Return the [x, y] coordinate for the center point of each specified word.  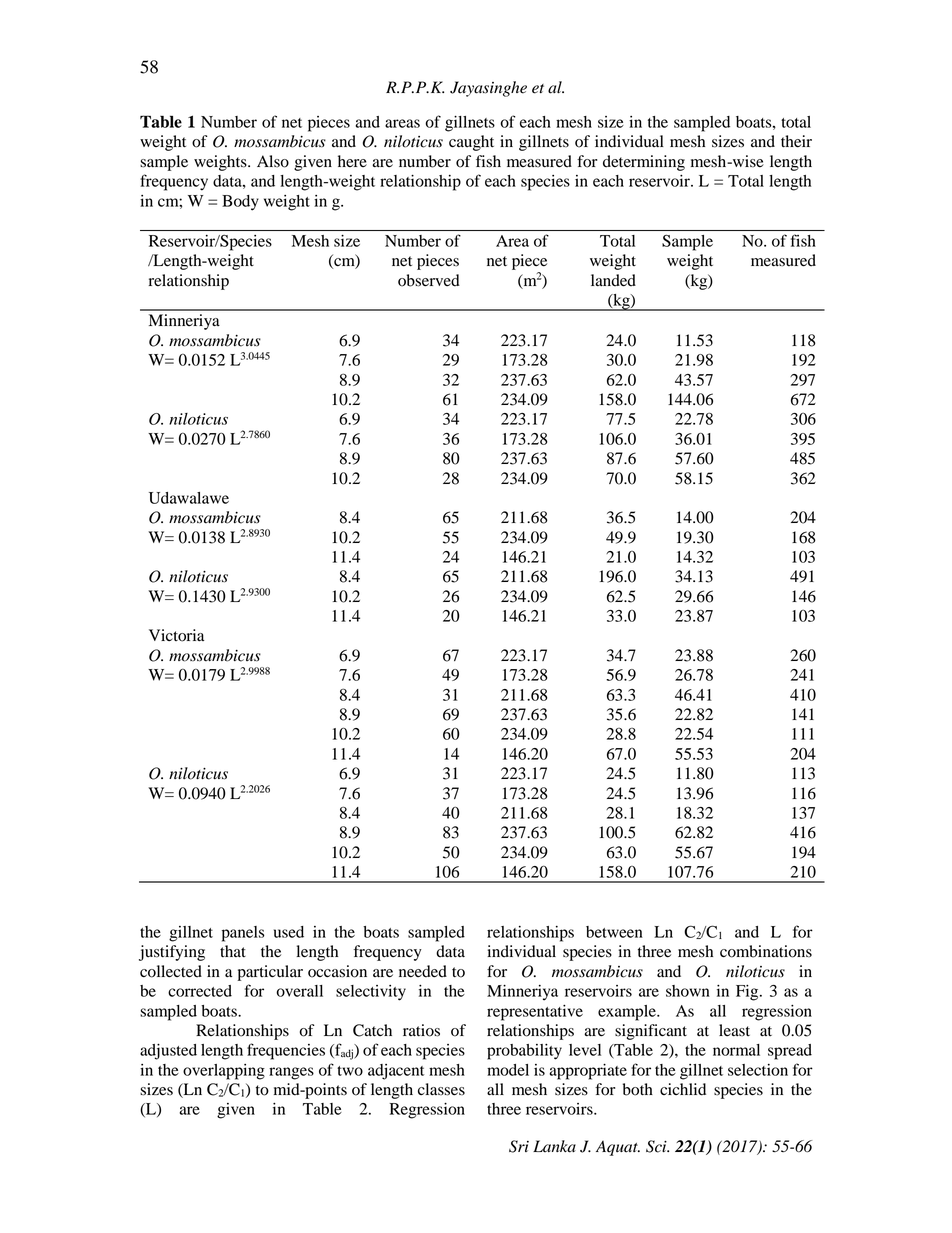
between [614, 932]
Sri [519, 1146]
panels [243, 934]
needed [423, 971]
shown [688, 991]
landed [613, 280]
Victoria [176, 635]
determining [644, 163]
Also [273, 161]
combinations [766, 951]
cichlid [683, 1089]
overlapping [224, 1072]
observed [429, 280]
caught [471, 143]
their [796, 141]
